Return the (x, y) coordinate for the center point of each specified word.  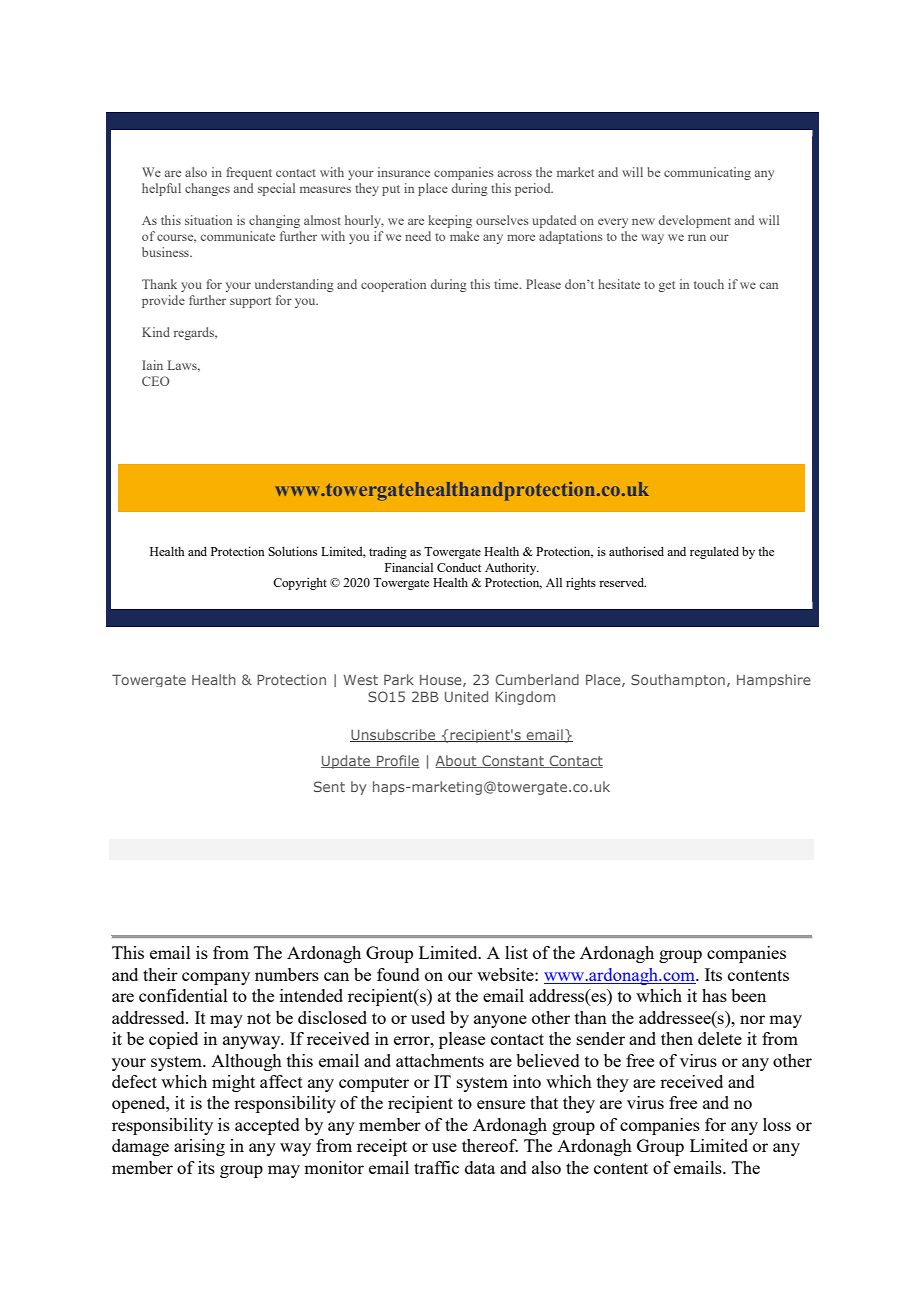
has (714, 995)
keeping (450, 221)
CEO (156, 381)
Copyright (300, 584)
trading (388, 553)
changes (207, 189)
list (516, 952)
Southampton (678, 680)
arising (199, 1147)
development (695, 221)
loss (777, 1124)
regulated (714, 553)
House (442, 681)
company (216, 978)
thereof (490, 1145)
